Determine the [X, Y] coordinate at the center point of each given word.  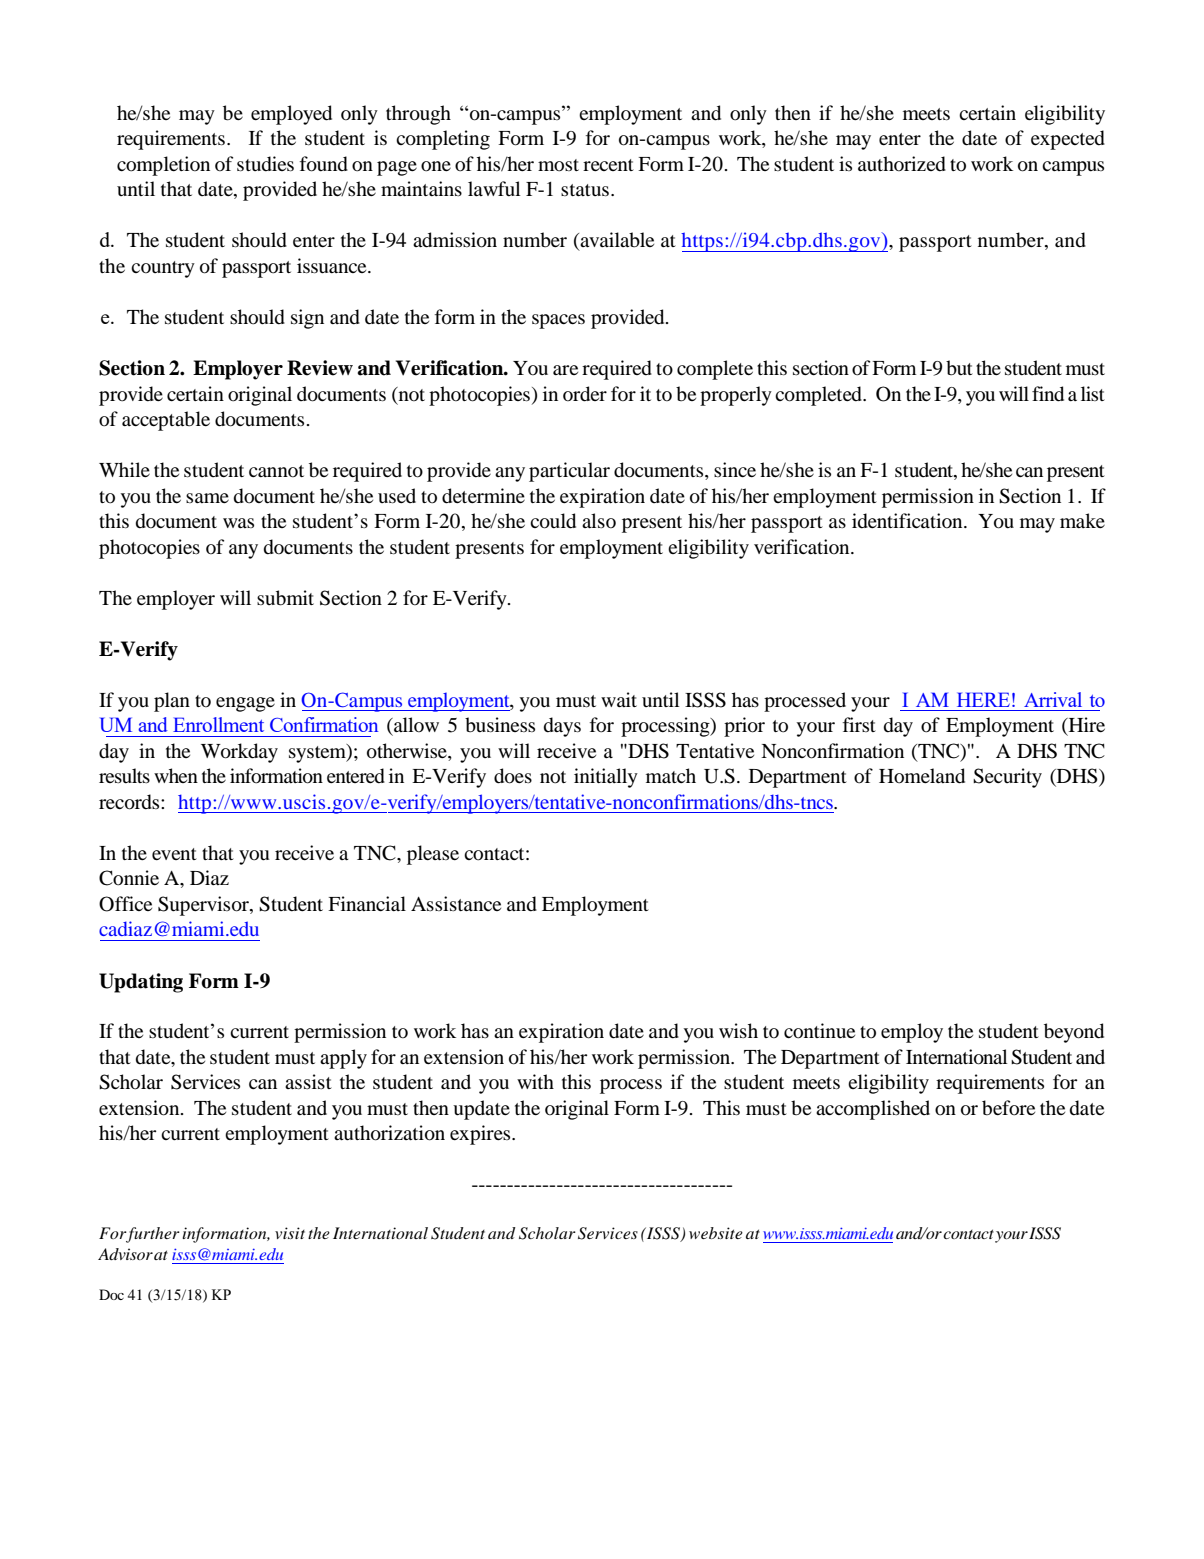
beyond [1074, 1033]
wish [738, 1030]
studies [265, 164]
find [1048, 394]
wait [619, 699]
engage [245, 704]
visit [290, 1233]
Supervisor [204, 906]
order [585, 394]
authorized [902, 164]
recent [608, 165]
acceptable [166, 421]
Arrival [1053, 699]
